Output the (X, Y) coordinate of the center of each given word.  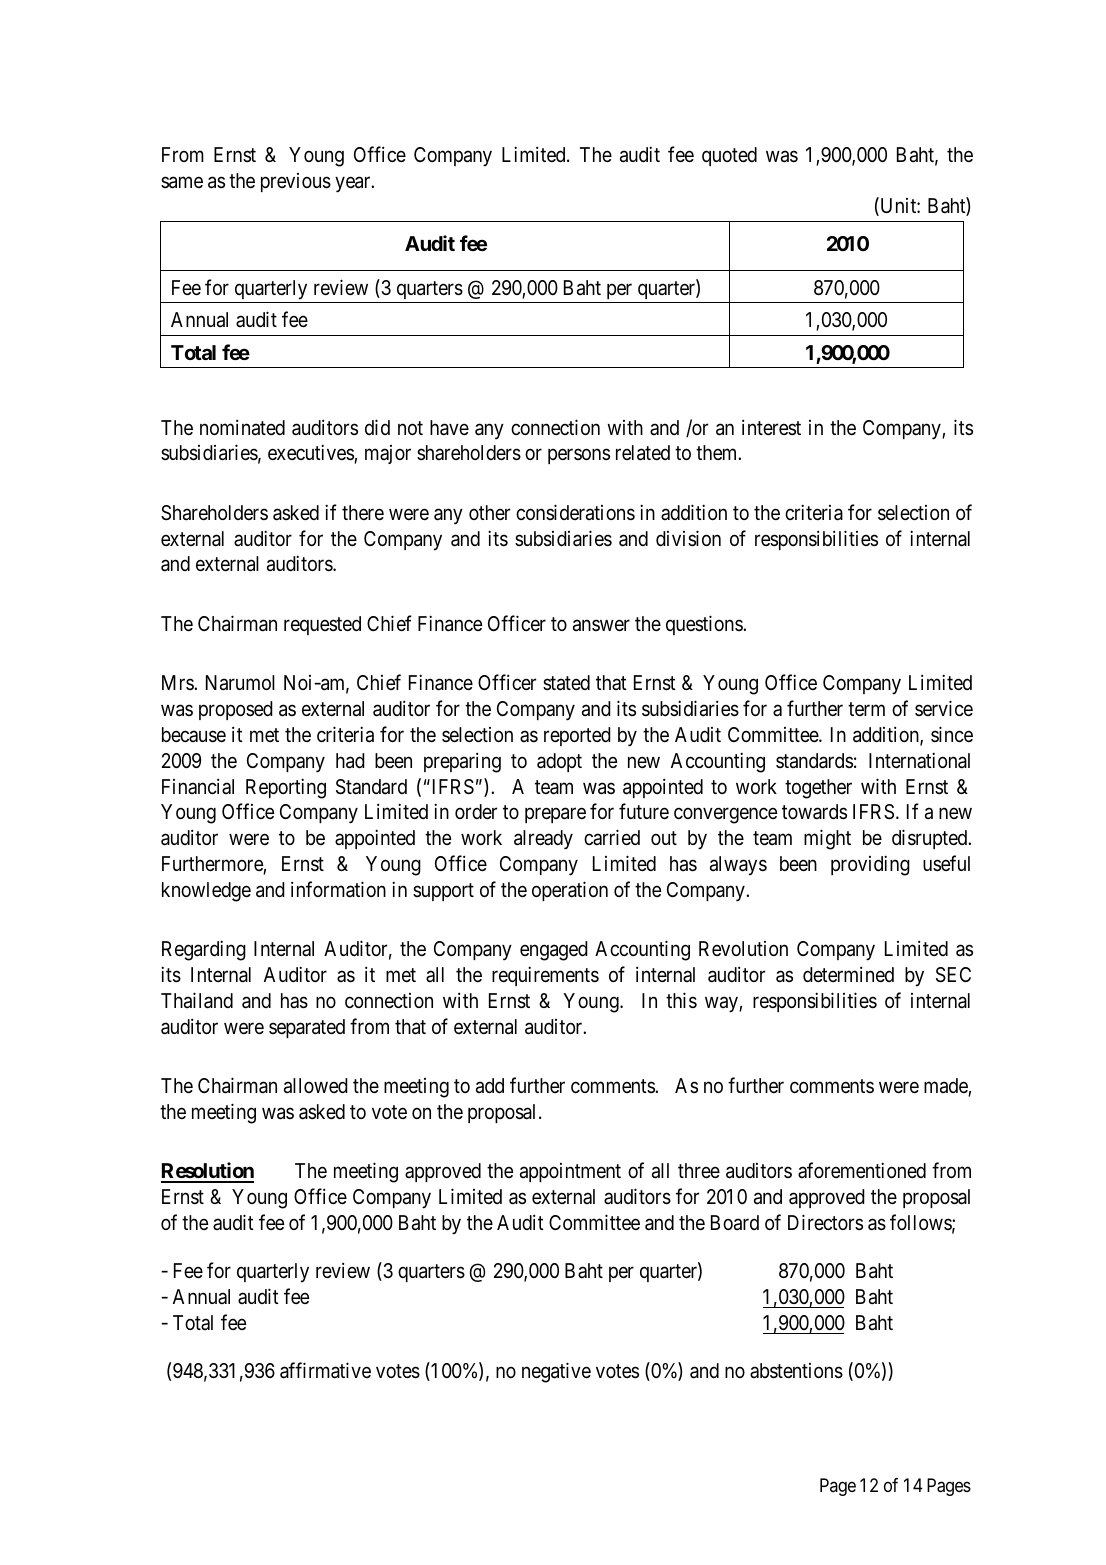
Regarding (204, 950)
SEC (953, 975)
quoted (729, 156)
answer (601, 625)
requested (322, 625)
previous (296, 182)
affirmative (325, 1370)
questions (705, 625)
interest (771, 427)
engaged (554, 951)
